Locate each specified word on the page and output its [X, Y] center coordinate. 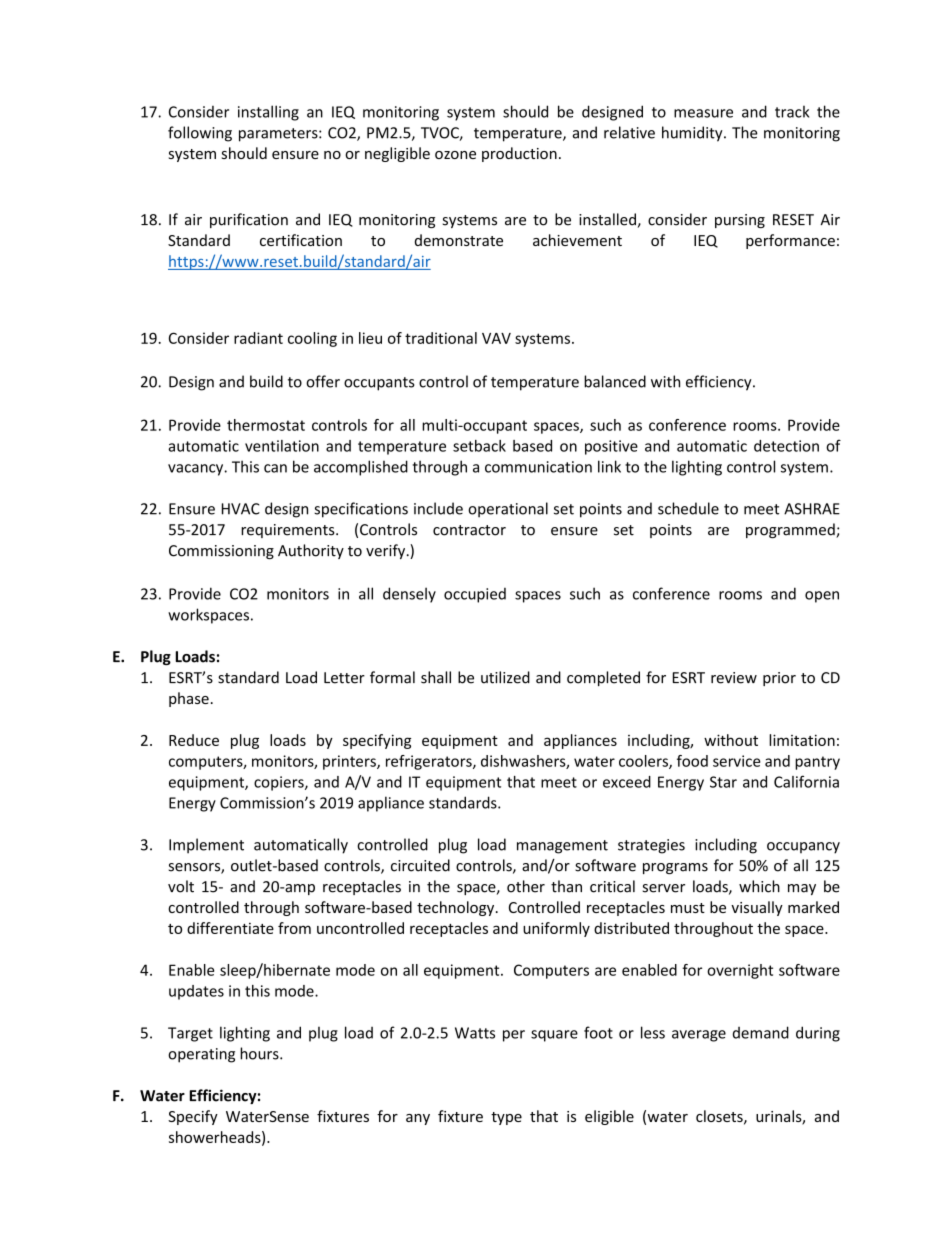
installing [268, 113]
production [519, 154]
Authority [311, 551]
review [734, 678]
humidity [693, 134]
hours [260, 1053]
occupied [475, 595]
